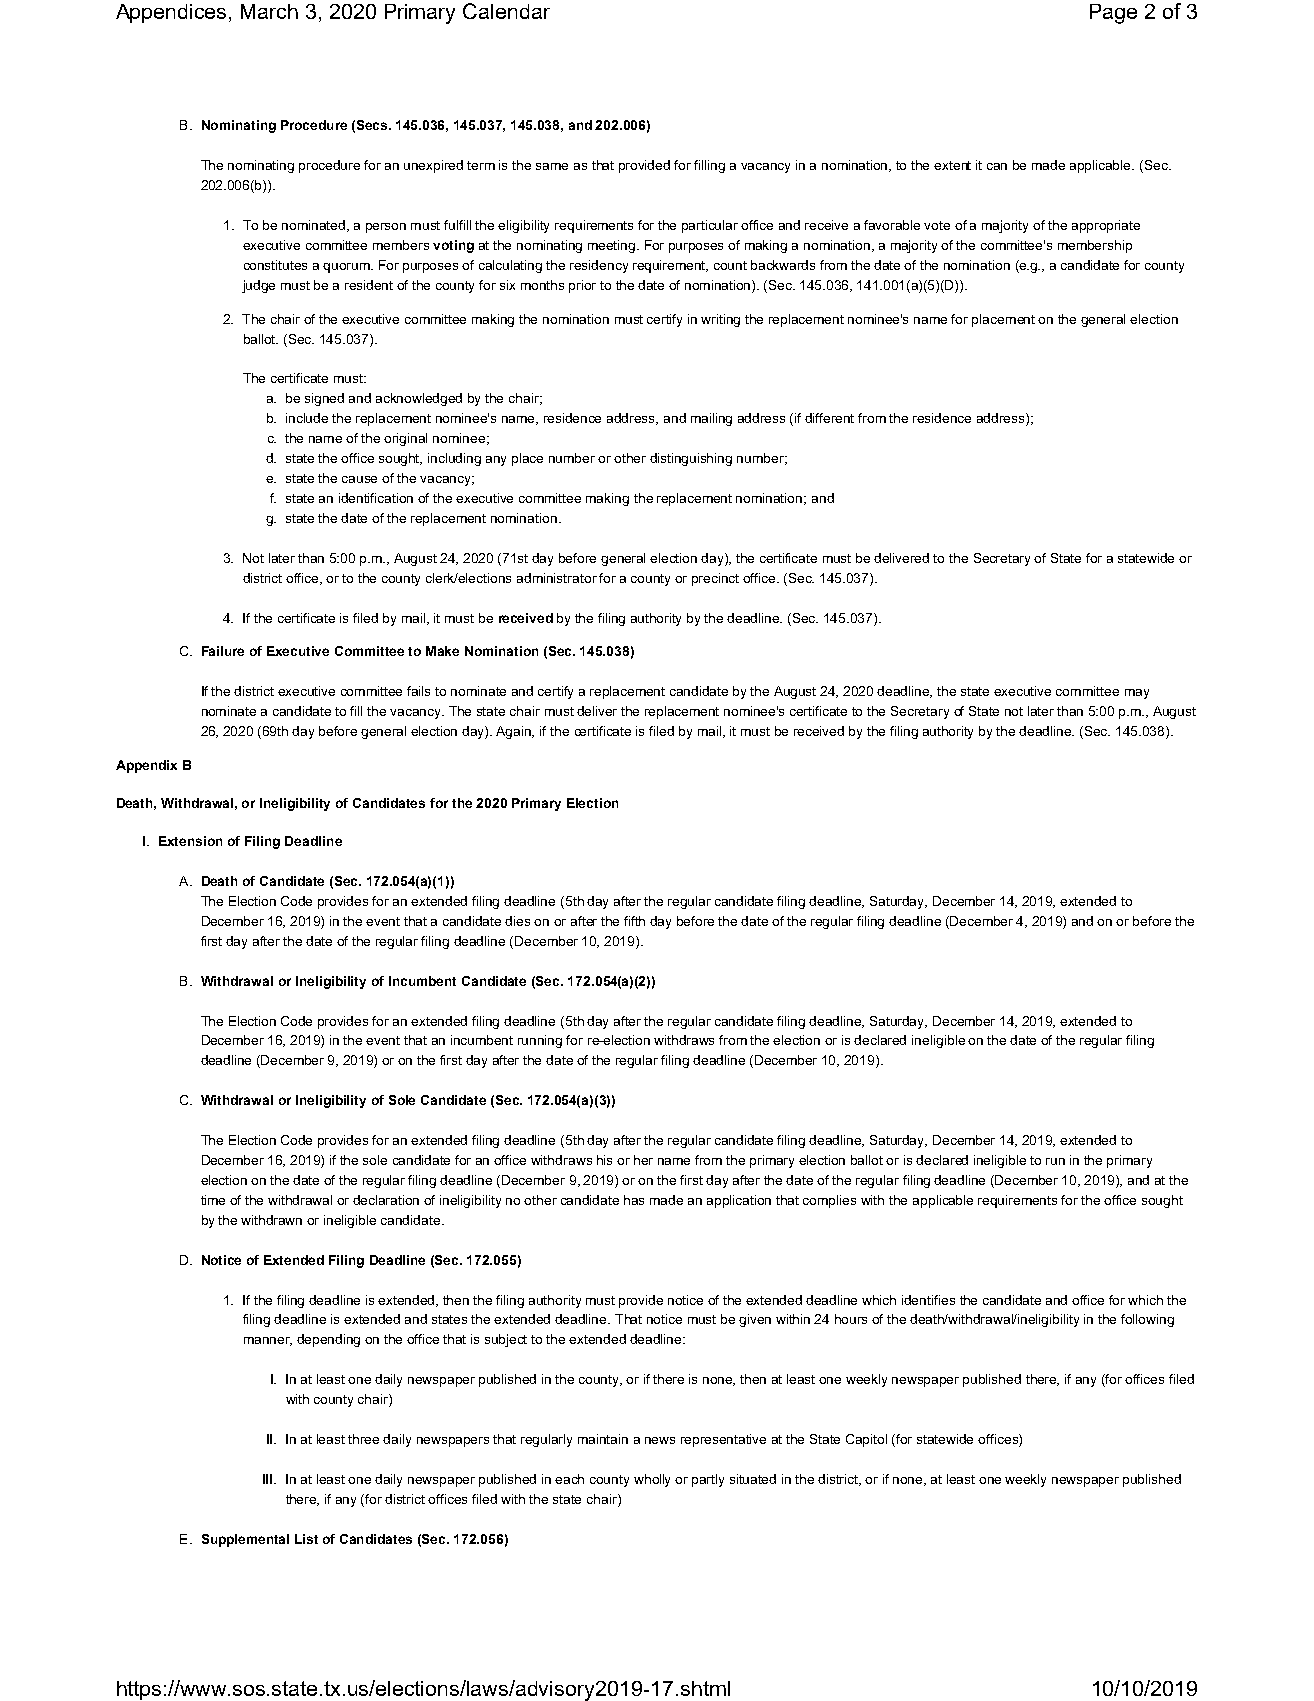  Describe the element at coordinates (190, 841) in the image. I see `Extension` at that location.
